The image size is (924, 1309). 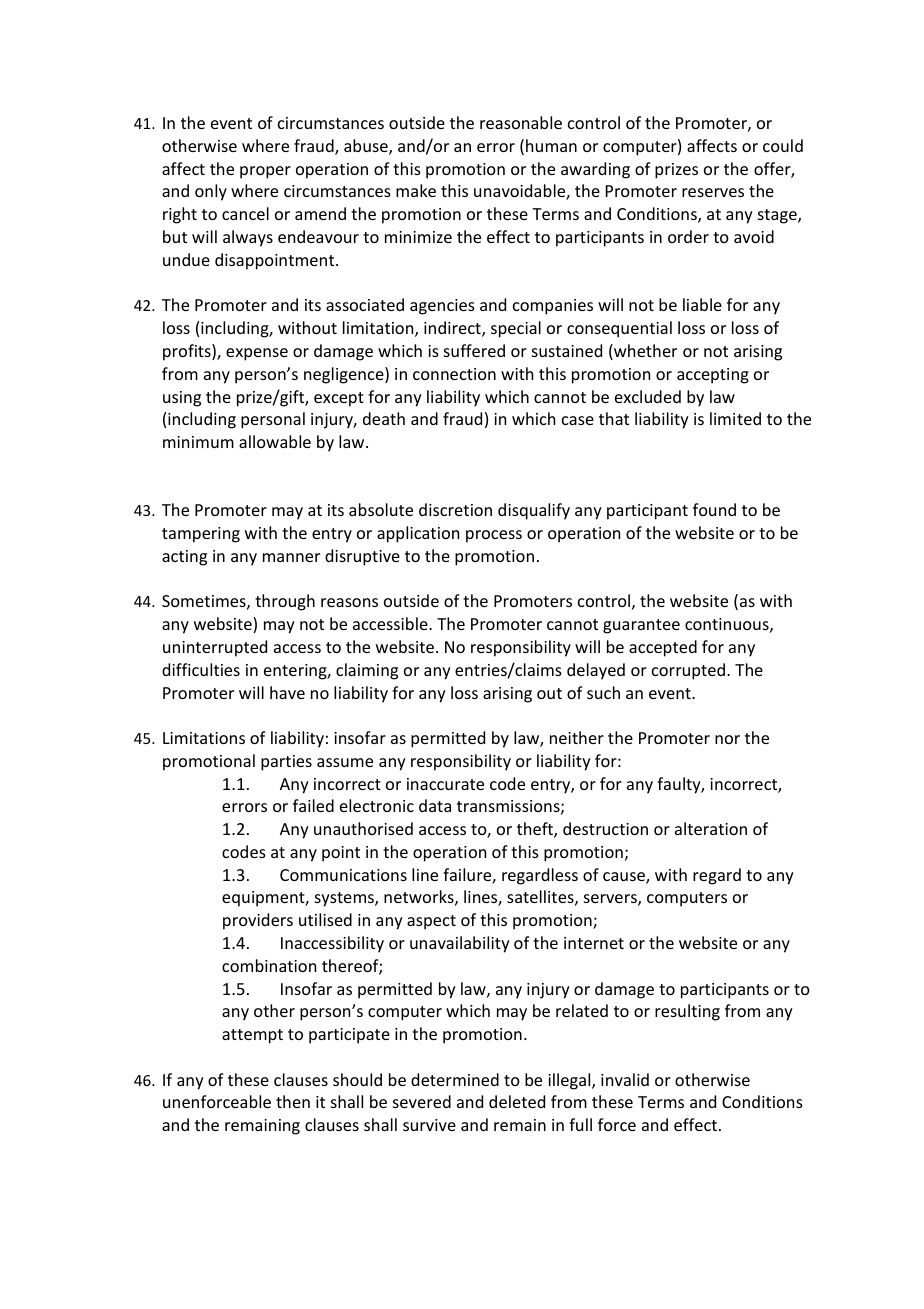 I want to click on then, so click(x=293, y=1101).
